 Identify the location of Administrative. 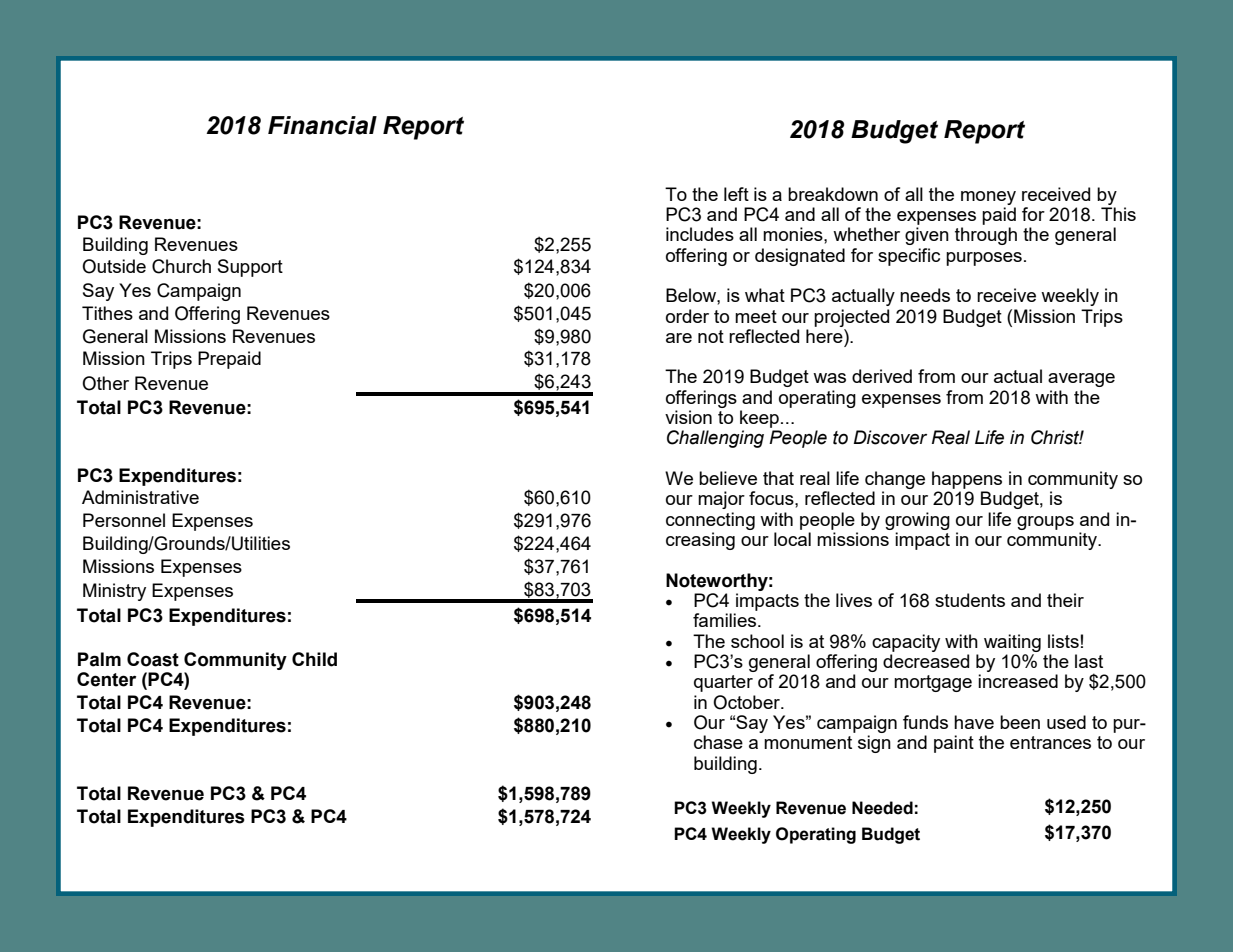
(140, 497).
